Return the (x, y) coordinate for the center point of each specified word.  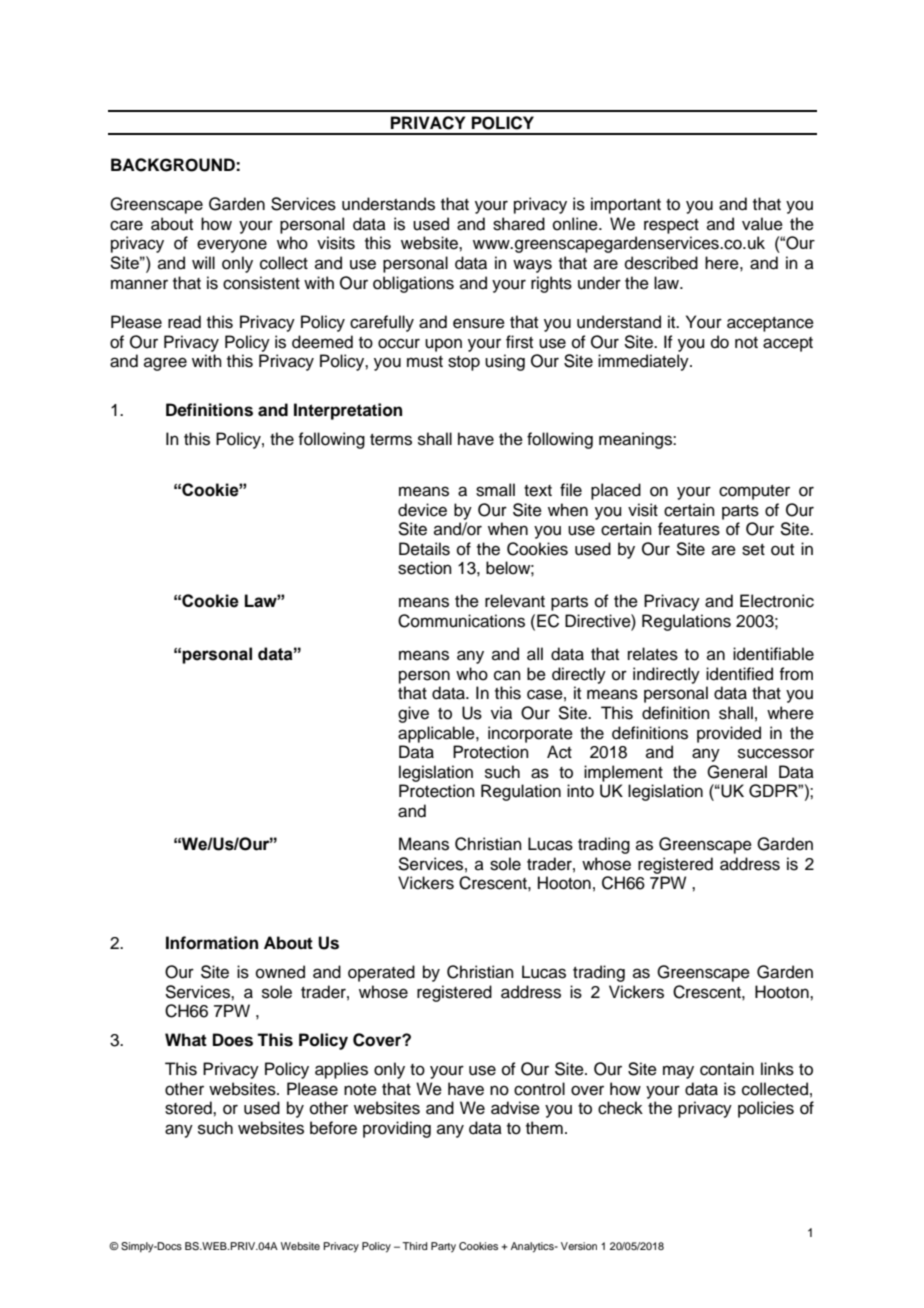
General (737, 772)
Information (212, 943)
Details (424, 549)
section (425, 568)
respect (671, 226)
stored (189, 1108)
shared (519, 224)
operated (381, 973)
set (753, 550)
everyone (232, 246)
